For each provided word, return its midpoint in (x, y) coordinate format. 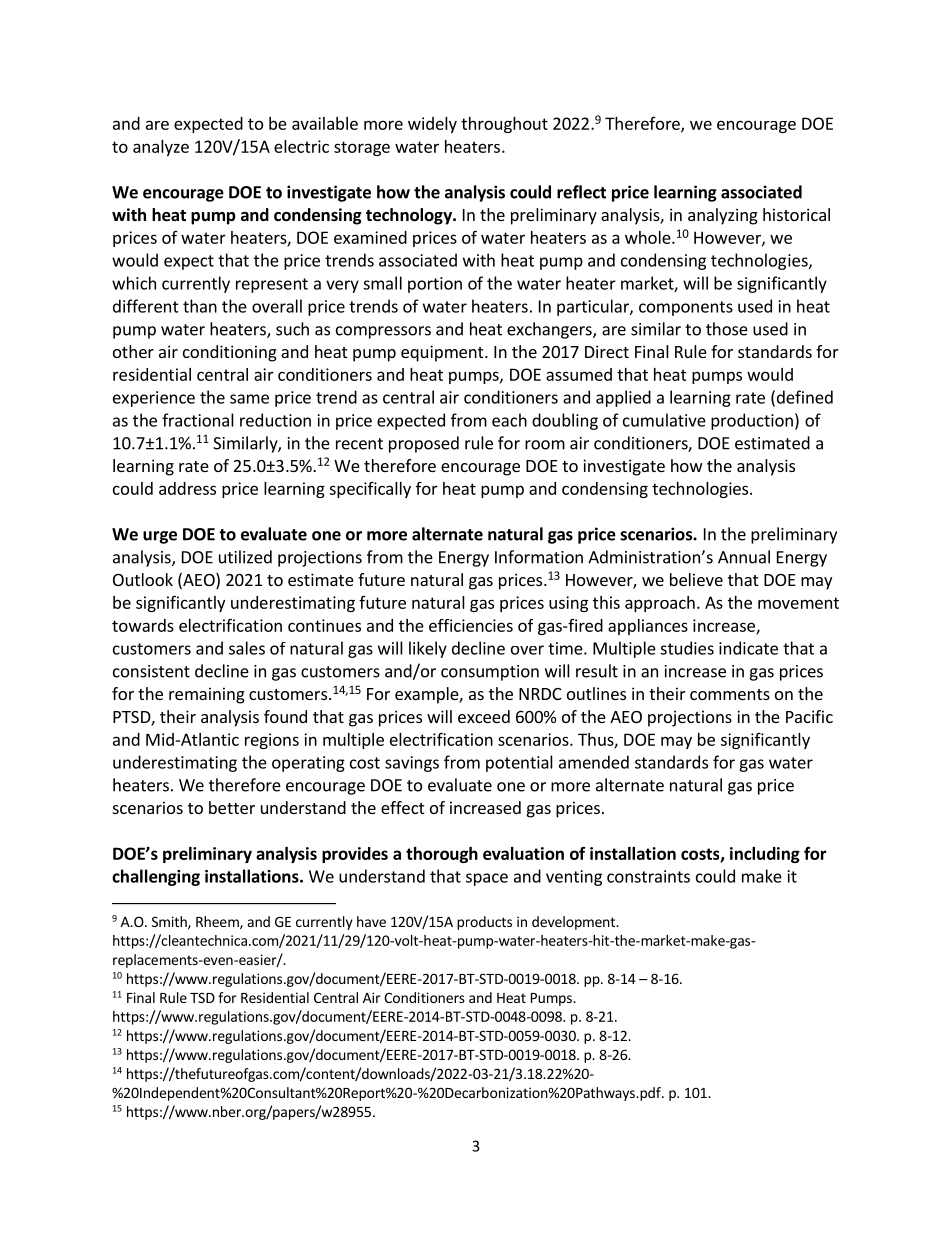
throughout (504, 125)
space (487, 879)
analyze (161, 148)
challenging (156, 877)
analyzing (723, 216)
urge (160, 537)
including (765, 855)
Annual (744, 557)
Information (539, 557)
